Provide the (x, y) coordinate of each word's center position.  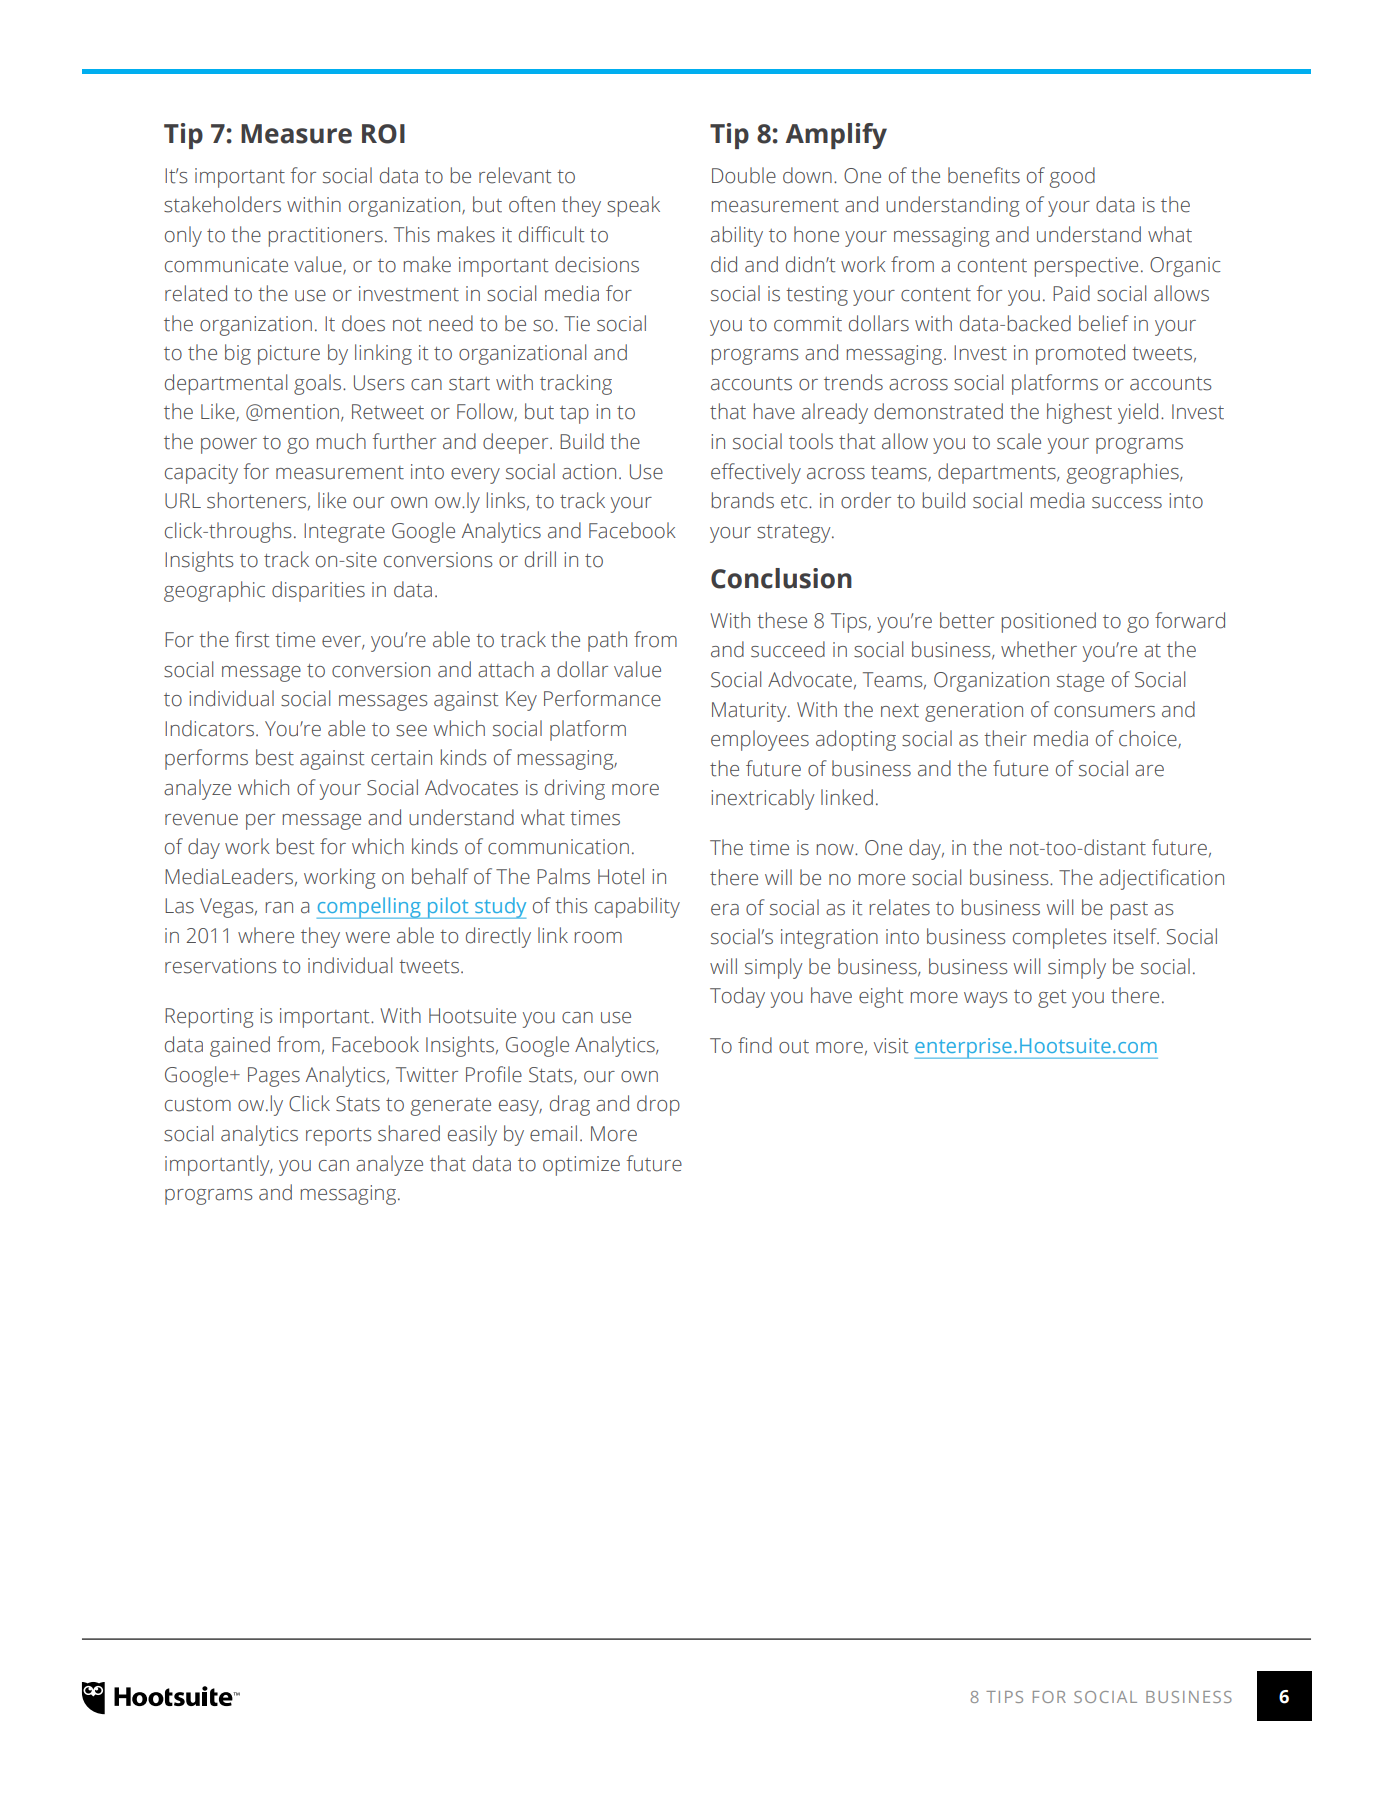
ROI (383, 134)
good (1072, 177)
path (607, 641)
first (252, 639)
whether (1039, 649)
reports (339, 1137)
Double (744, 175)
